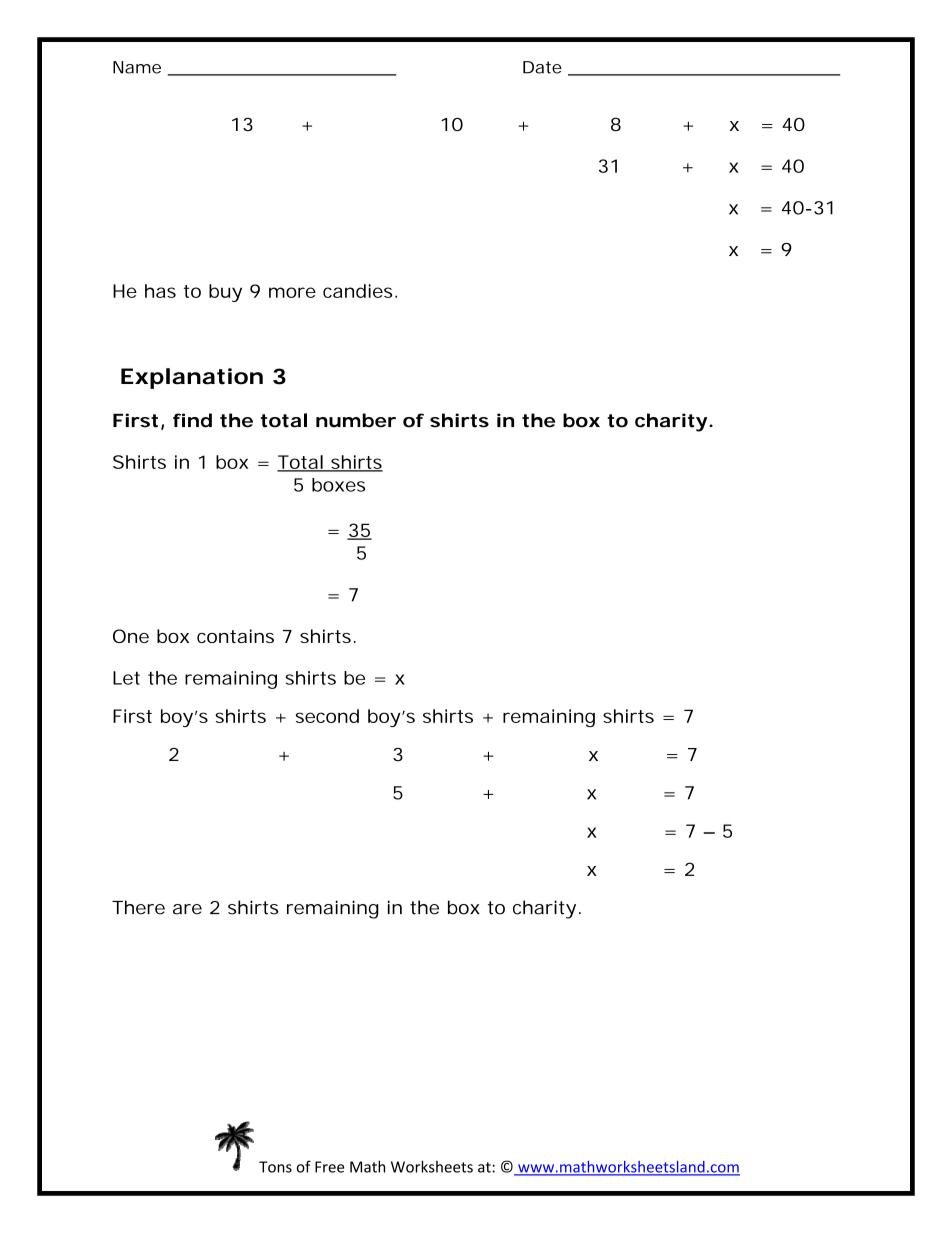  What do you see at coordinates (137, 67) in the document?
I see `Name` at bounding box center [137, 67].
